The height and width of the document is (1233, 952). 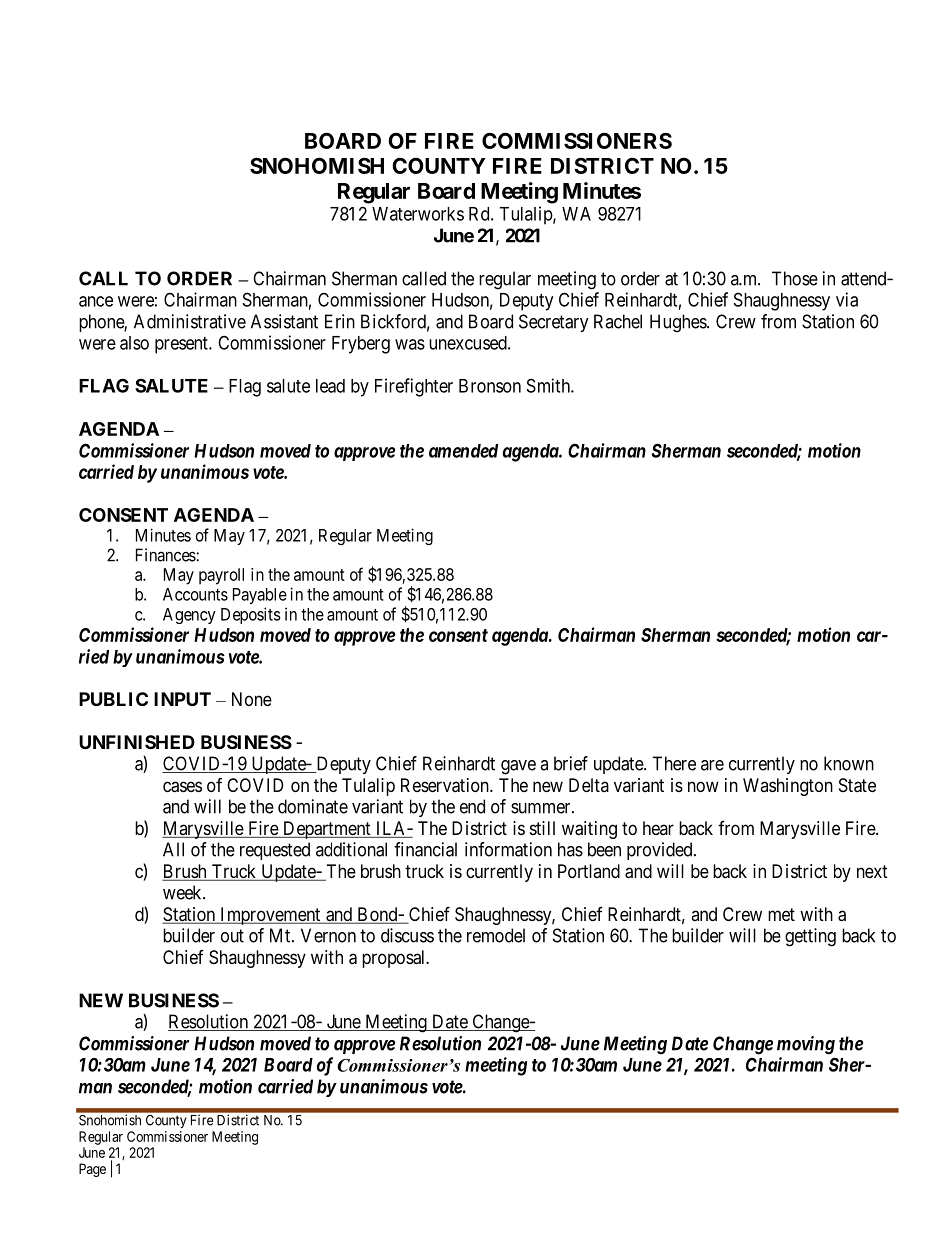 I want to click on remodel, so click(x=496, y=935).
